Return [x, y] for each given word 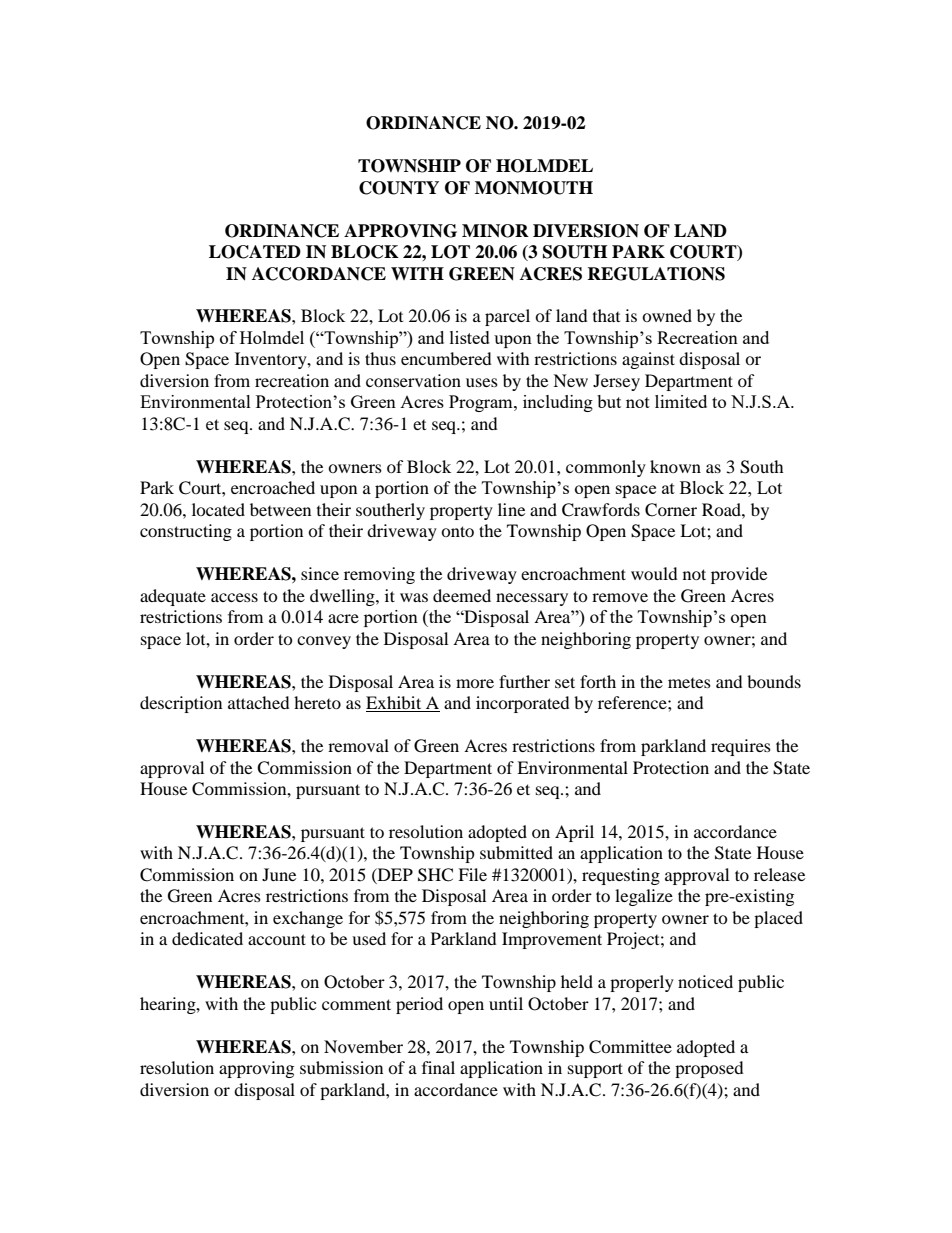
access [234, 597]
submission [341, 1067]
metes [689, 683]
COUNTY [399, 188]
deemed [462, 595]
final [438, 1067]
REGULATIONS [656, 274]
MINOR [495, 231]
